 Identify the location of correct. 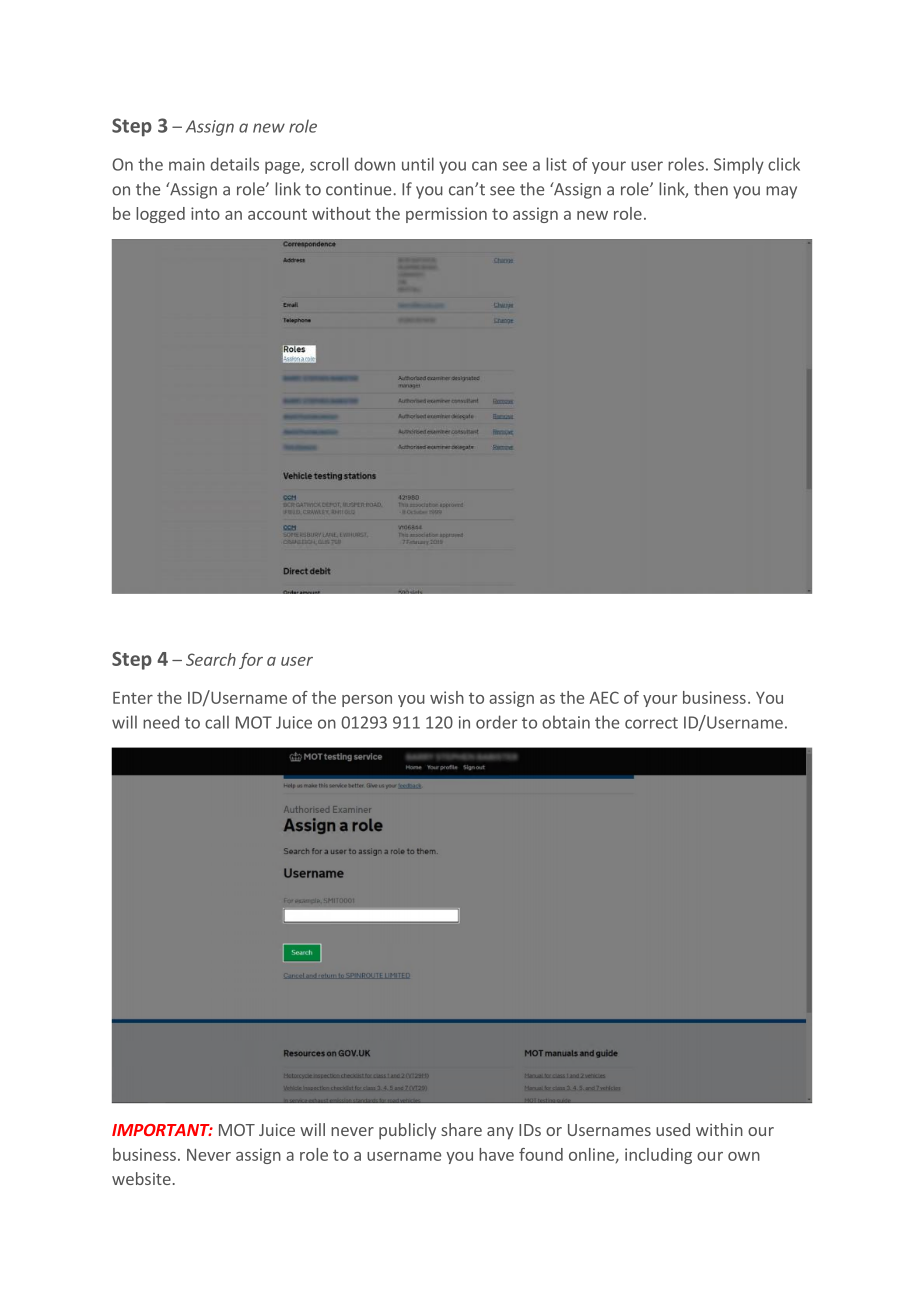
(651, 723).
